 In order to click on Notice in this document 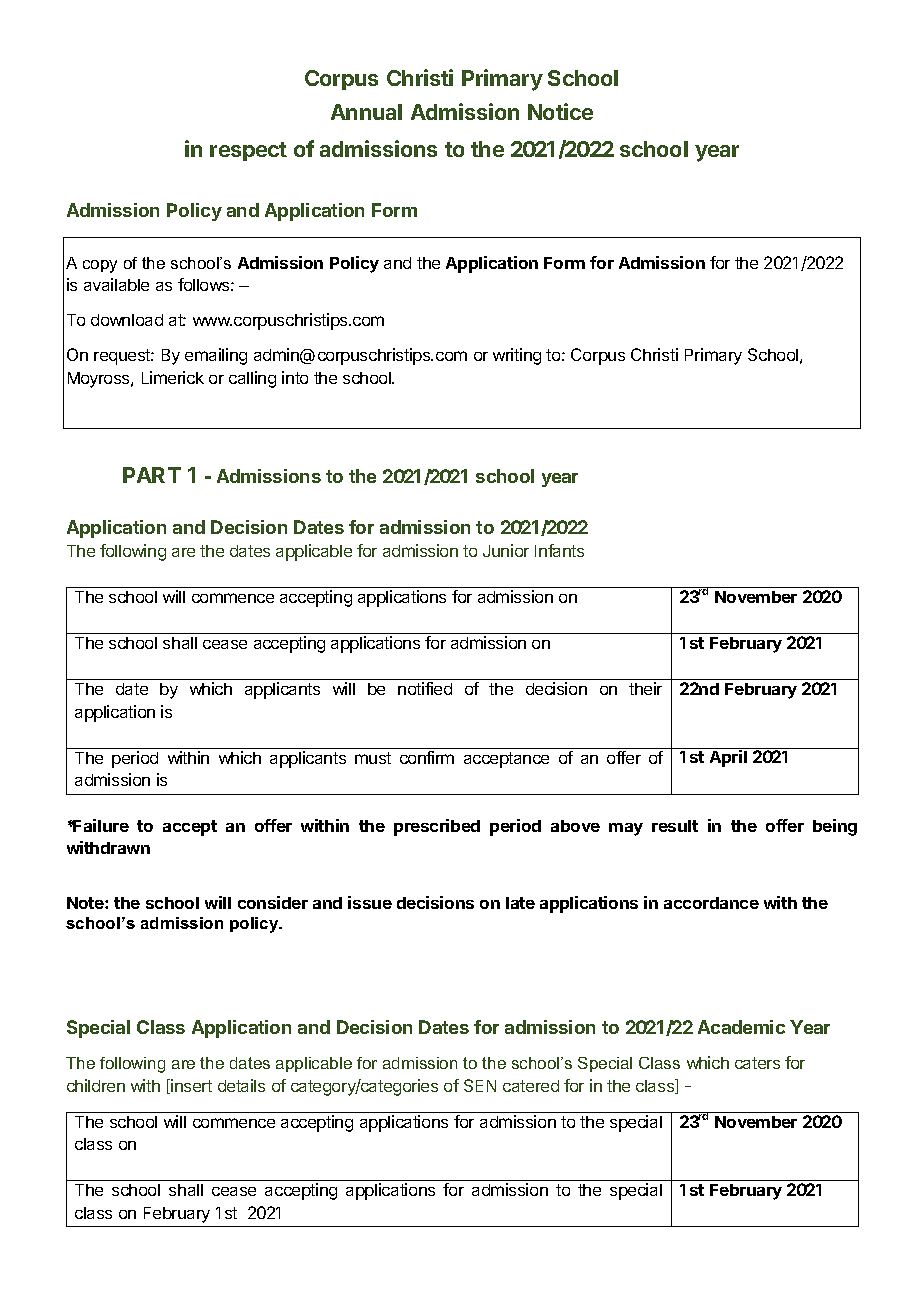, I will do `click(560, 111)`.
